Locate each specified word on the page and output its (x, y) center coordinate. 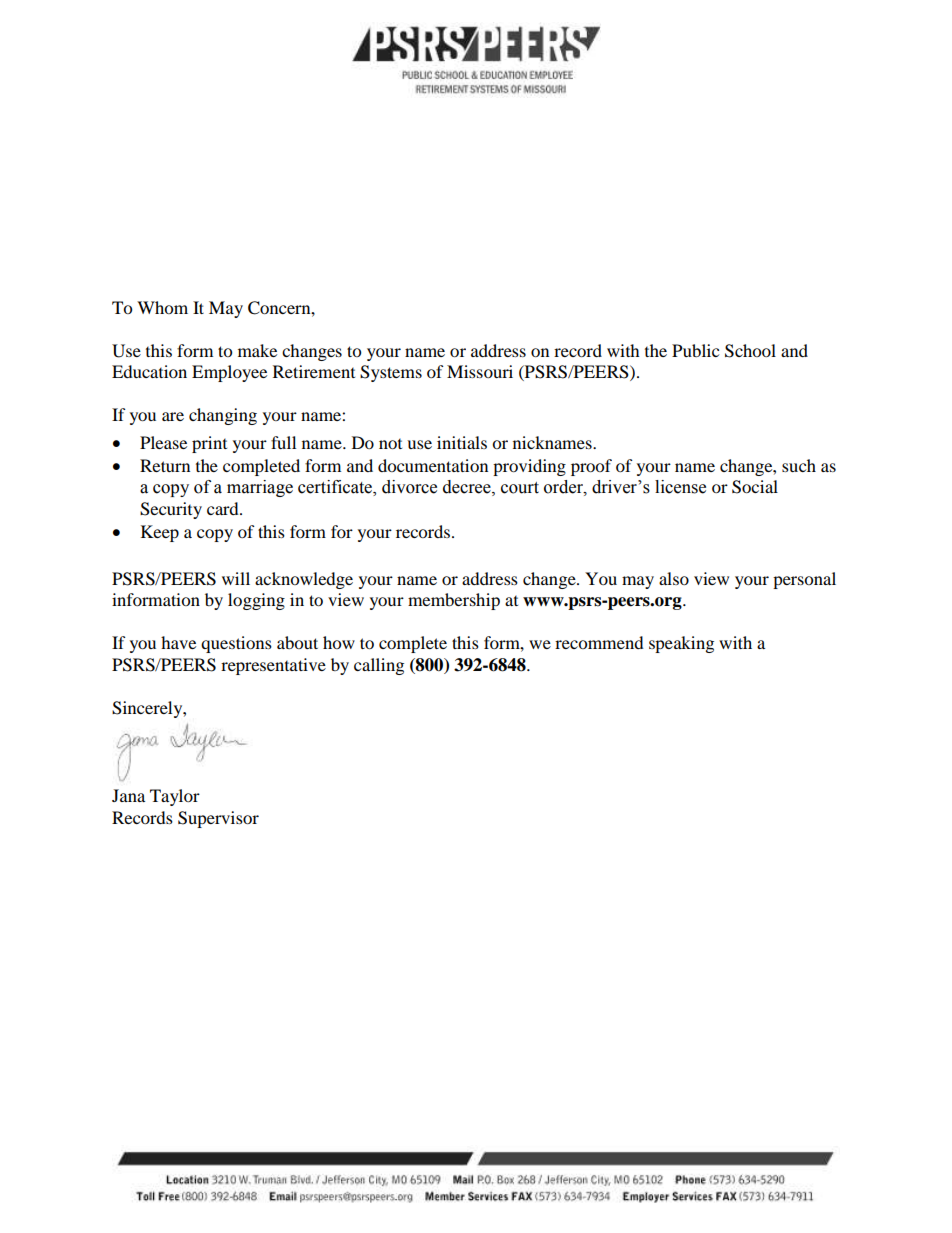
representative (273, 666)
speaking (681, 644)
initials (462, 442)
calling (379, 666)
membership (454, 601)
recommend (599, 642)
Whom (162, 307)
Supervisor (218, 819)
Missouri (480, 371)
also (674, 578)
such (799, 465)
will (236, 578)
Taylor (175, 797)
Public (695, 350)
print (209, 444)
